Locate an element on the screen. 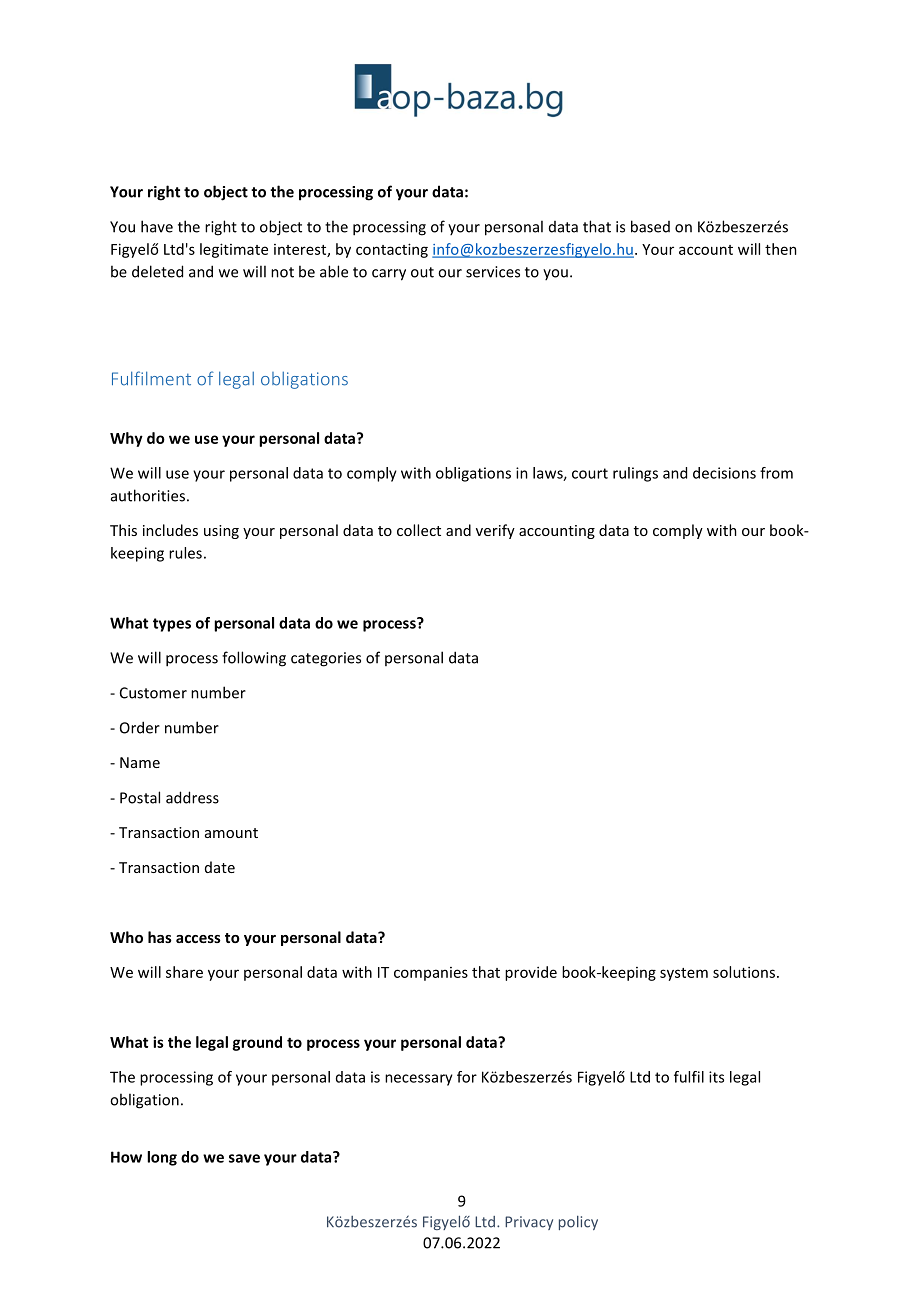  collect is located at coordinates (419, 530).
